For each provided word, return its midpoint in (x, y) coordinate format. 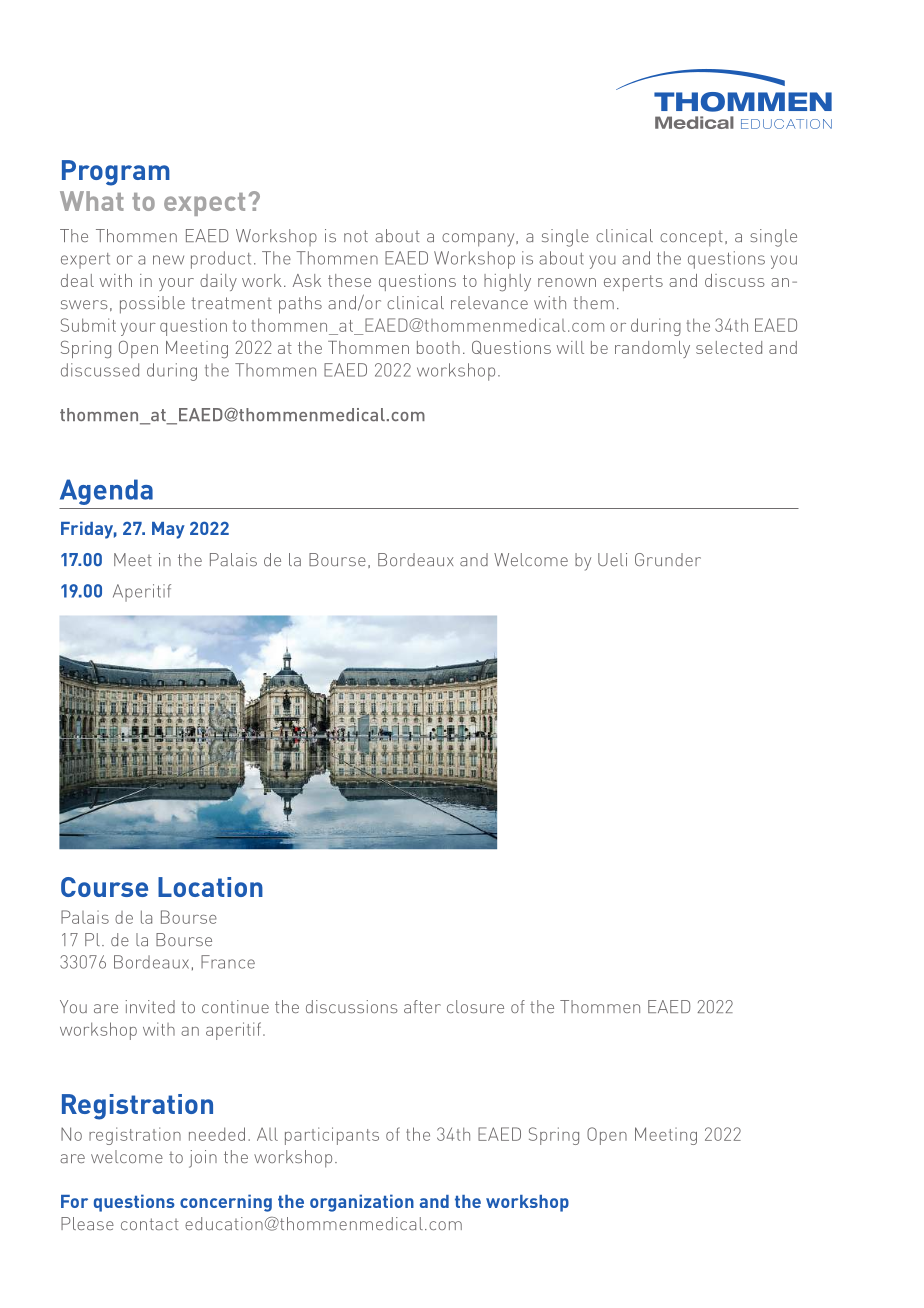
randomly (652, 349)
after (422, 1006)
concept (691, 239)
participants (332, 1136)
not (356, 236)
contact (150, 1224)
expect (204, 204)
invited (150, 1006)
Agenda (106, 492)
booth (438, 347)
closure (475, 1006)
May (168, 530)
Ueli (612, 559)
